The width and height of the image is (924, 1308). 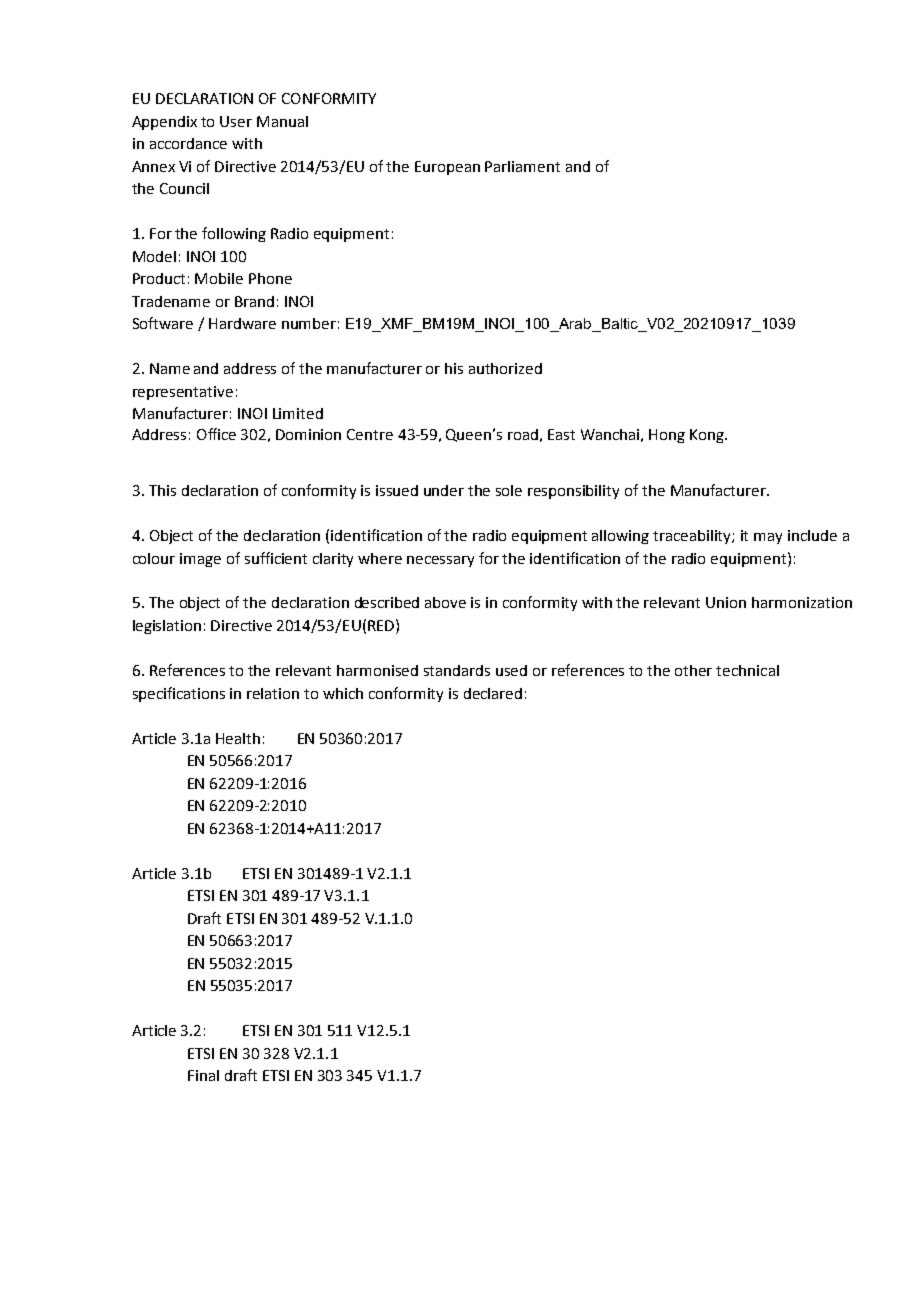 What do you see at coordinates (238, 738) in the image?
I see `Health` at bounding box center [238, 738].
